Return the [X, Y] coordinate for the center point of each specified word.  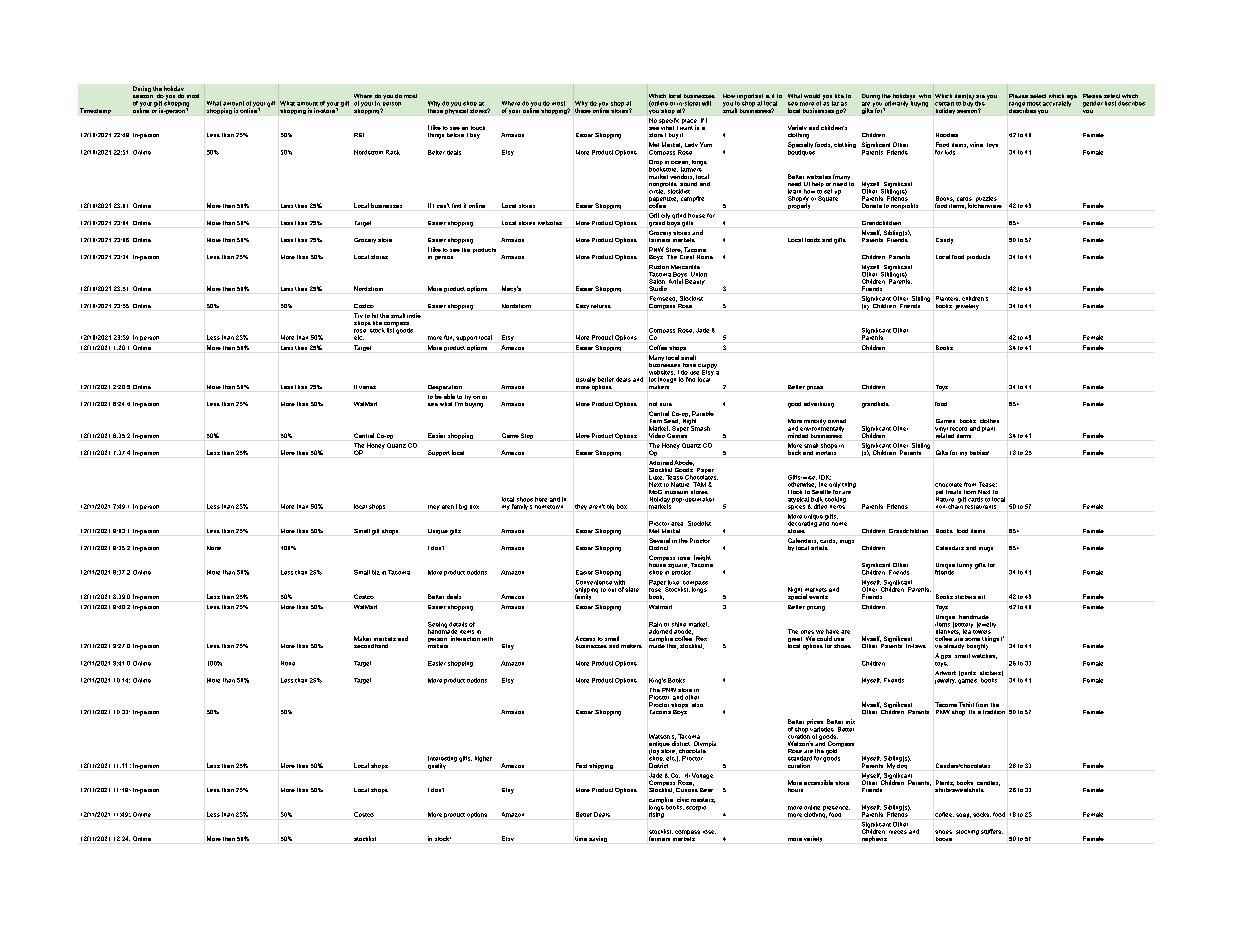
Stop [527, 436]
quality [437, 766]
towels [982, 630]
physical [456, 110]
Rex [701, 638]
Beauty [695, 282]
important [751, 98]
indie [414, 315]
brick [794, 452]
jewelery [967, 307]
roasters [703, 800]
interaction [465, 638]
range [1018, 105]
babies [979, 452]
